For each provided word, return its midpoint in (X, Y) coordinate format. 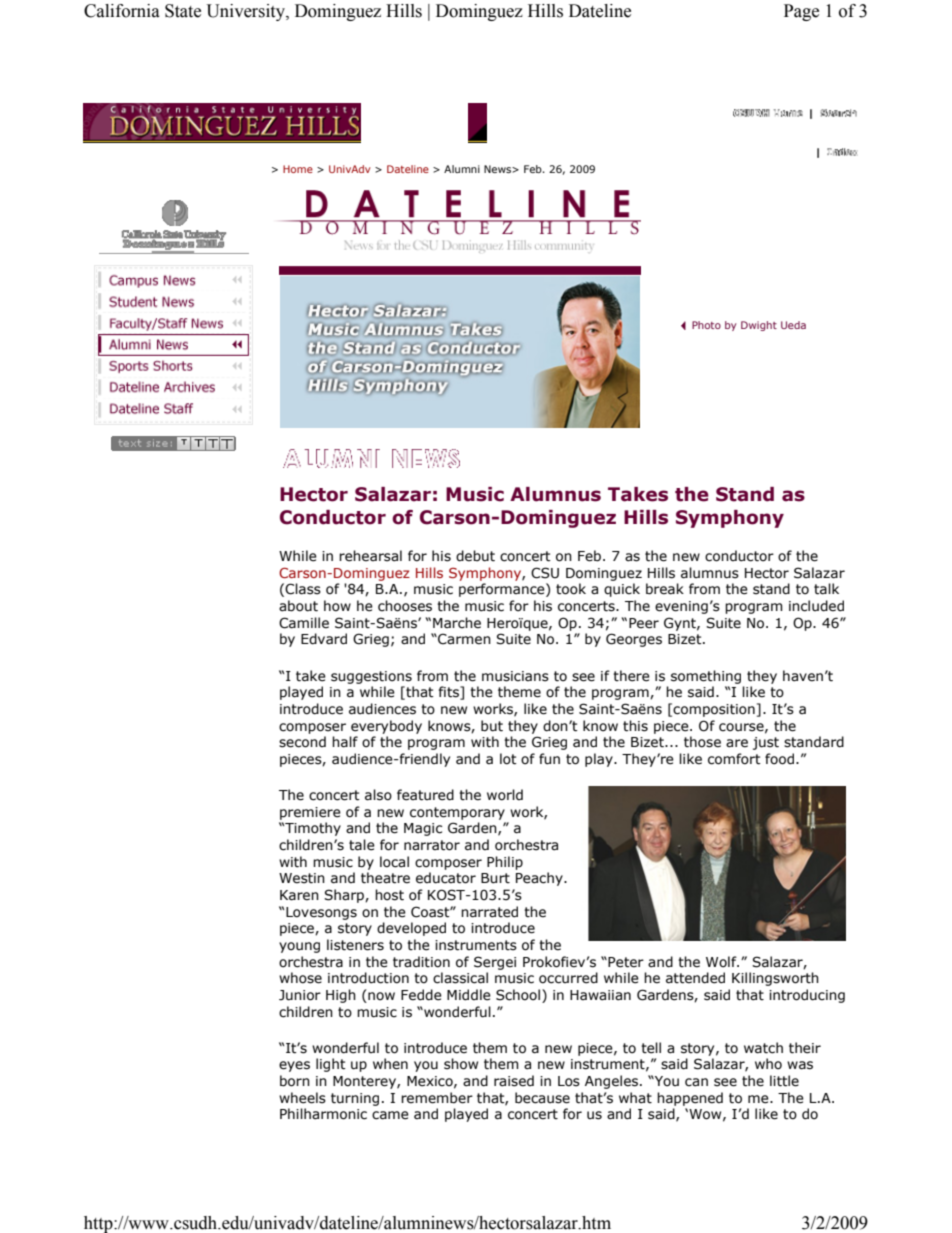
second (302, 742)
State (183, 11)
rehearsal (370, 556)
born (295, 1081)
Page (801, 12)
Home (298, 169)
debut (475, 556)
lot (508, 759)
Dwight (759, 326)
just (766, 743)
